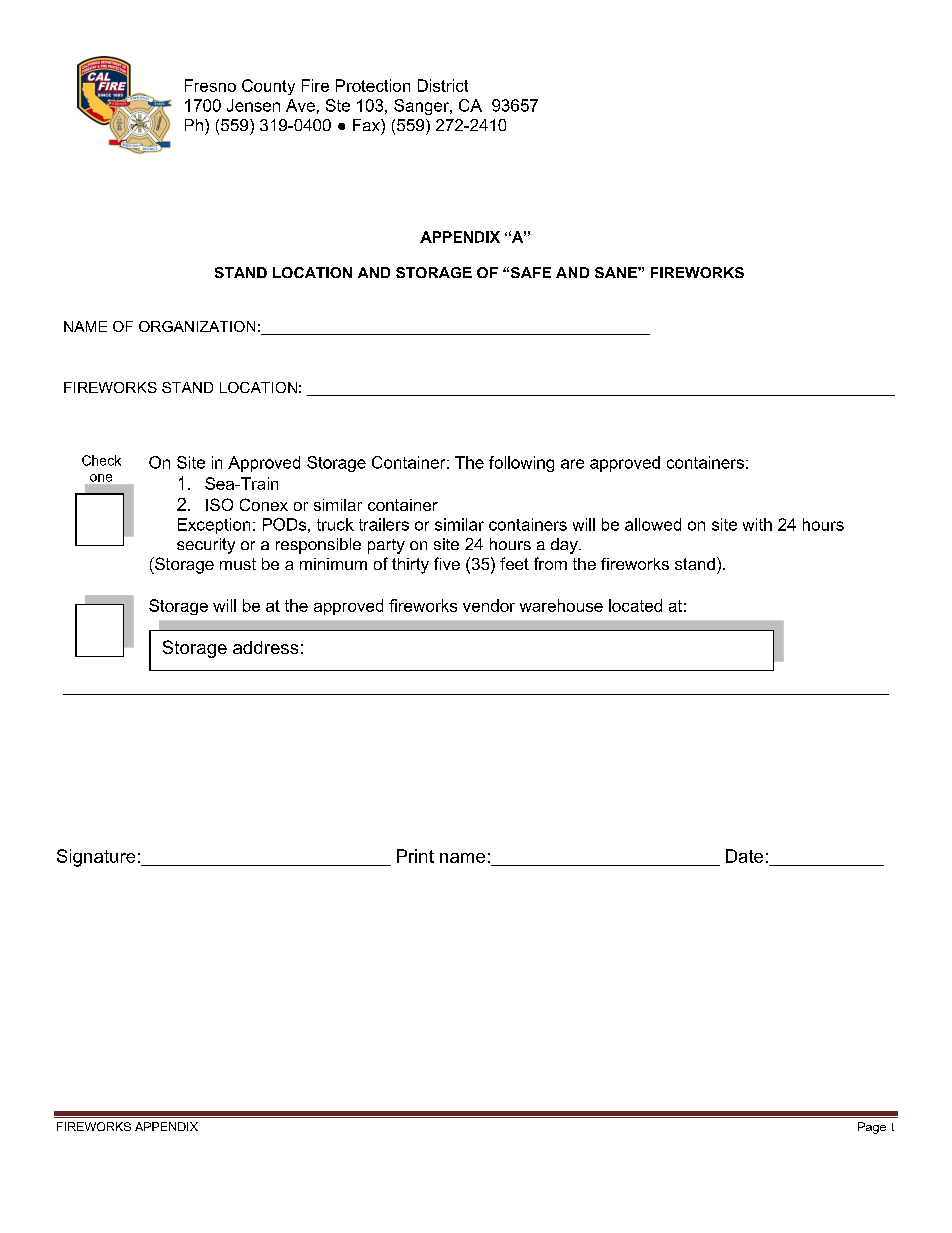  What do you see at coordinates (635, 605) in the document?
I see `located` at bounding box center [635, 605].
